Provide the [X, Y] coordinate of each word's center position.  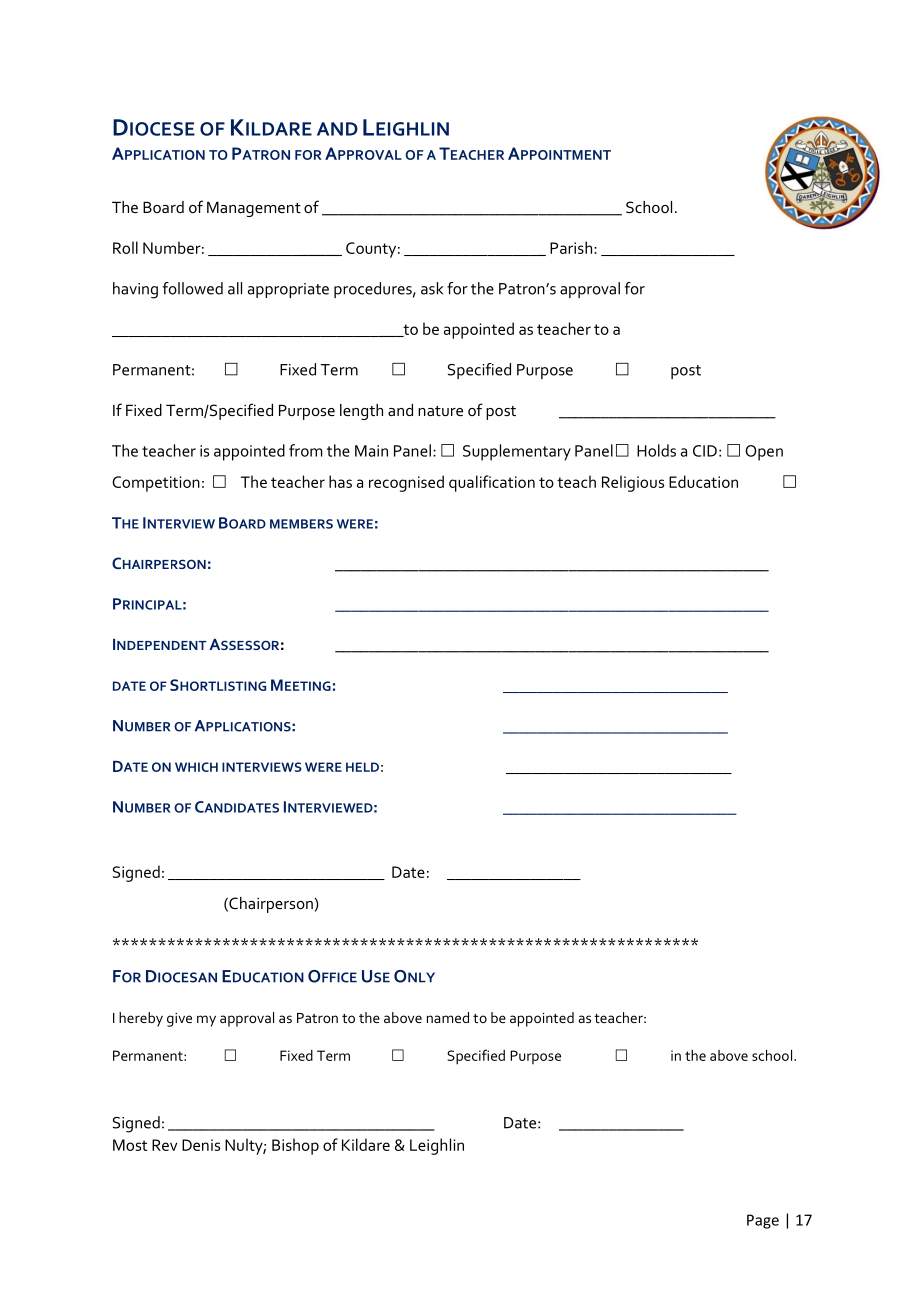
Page [763, 1221]
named [448, 1017]
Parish [571, 247]
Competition [156, 484]
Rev [164, 1145]
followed [193, 288]
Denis [201, 1145]
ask [432, 288]
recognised [406, 483]
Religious [633, 483]
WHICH [196, 767]
